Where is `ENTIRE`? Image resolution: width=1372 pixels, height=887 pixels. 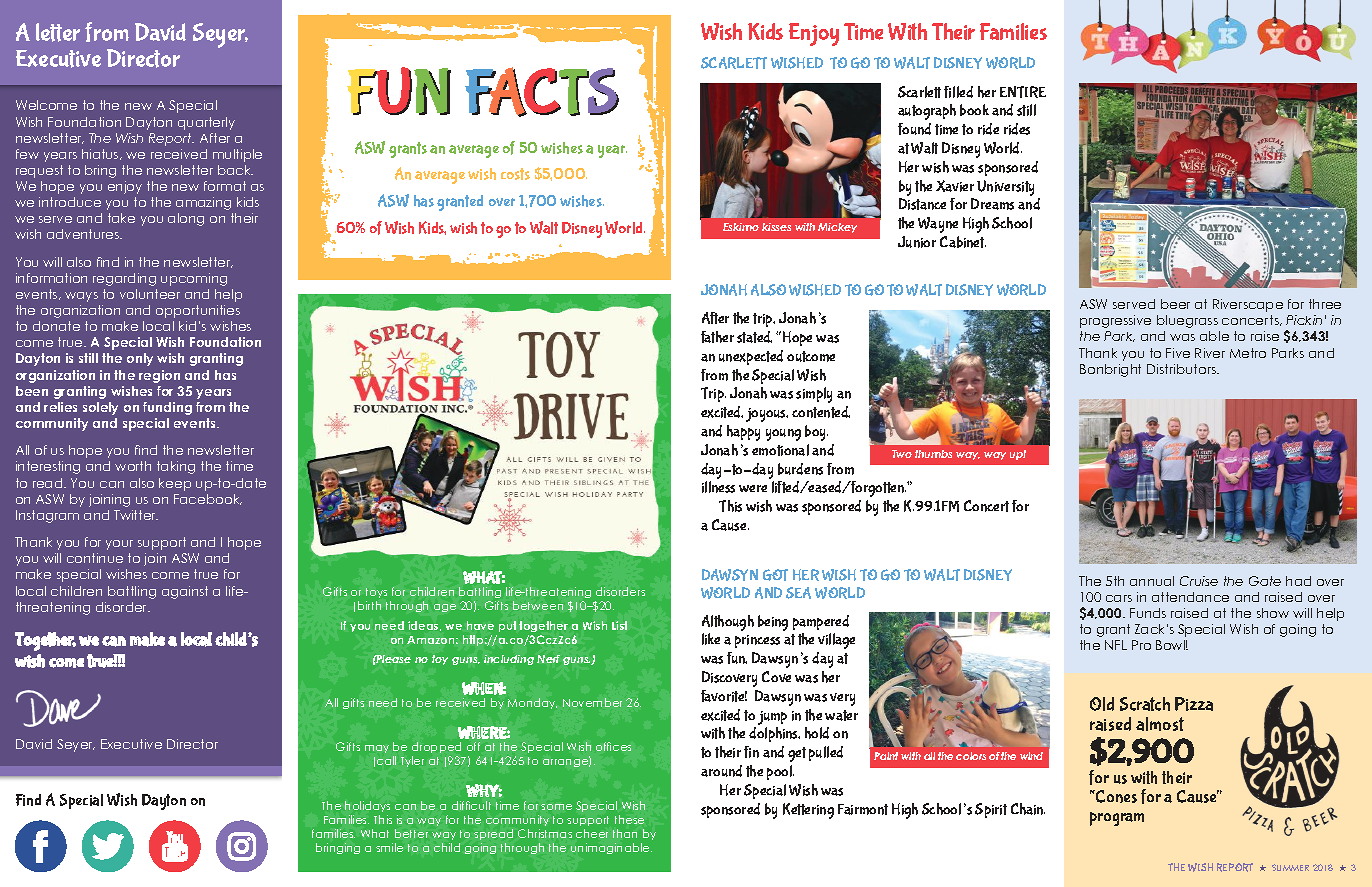
ENTIRE is located at coordinates (1023, 92).
